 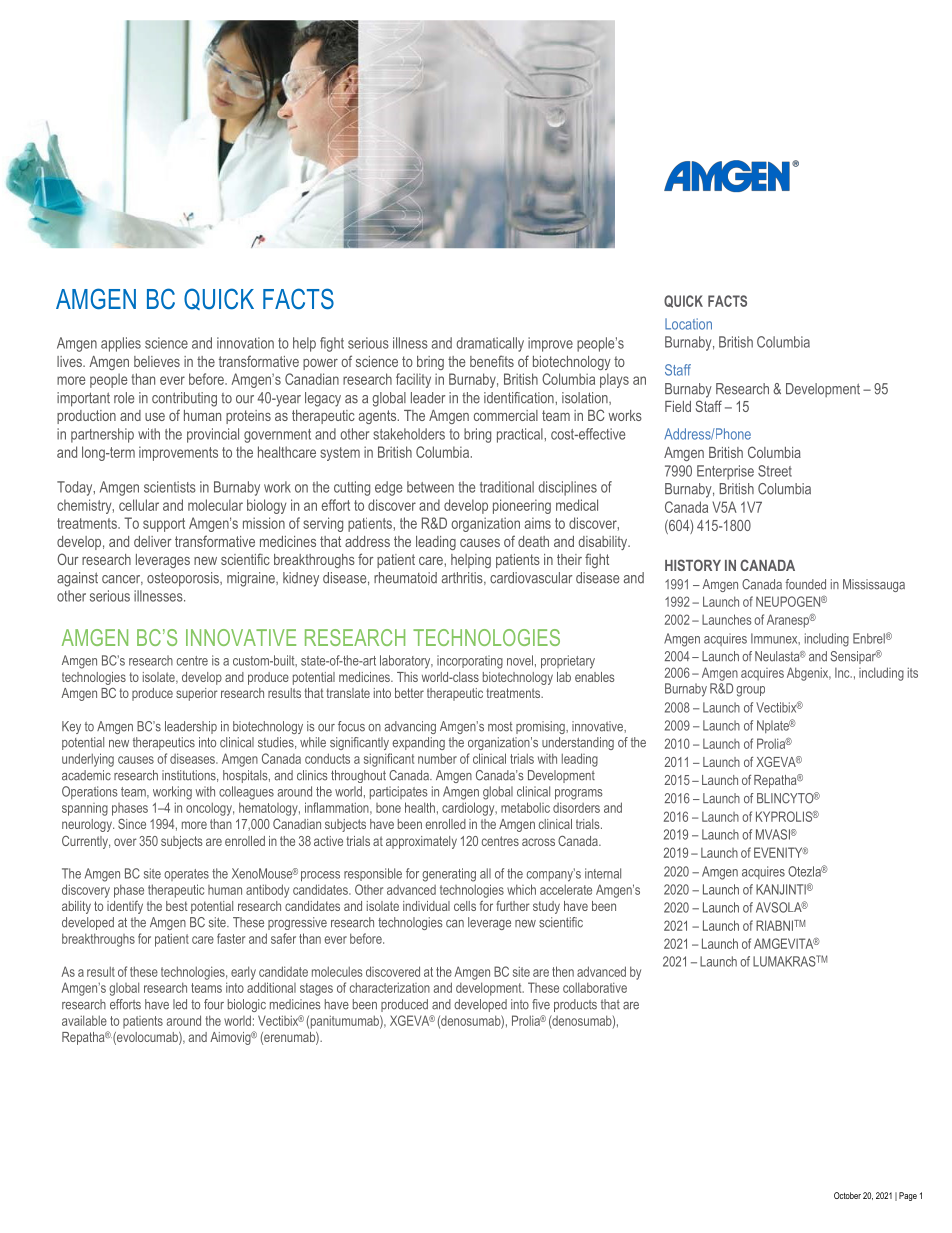 I want to click on available, so click(x=84, y=1020).
